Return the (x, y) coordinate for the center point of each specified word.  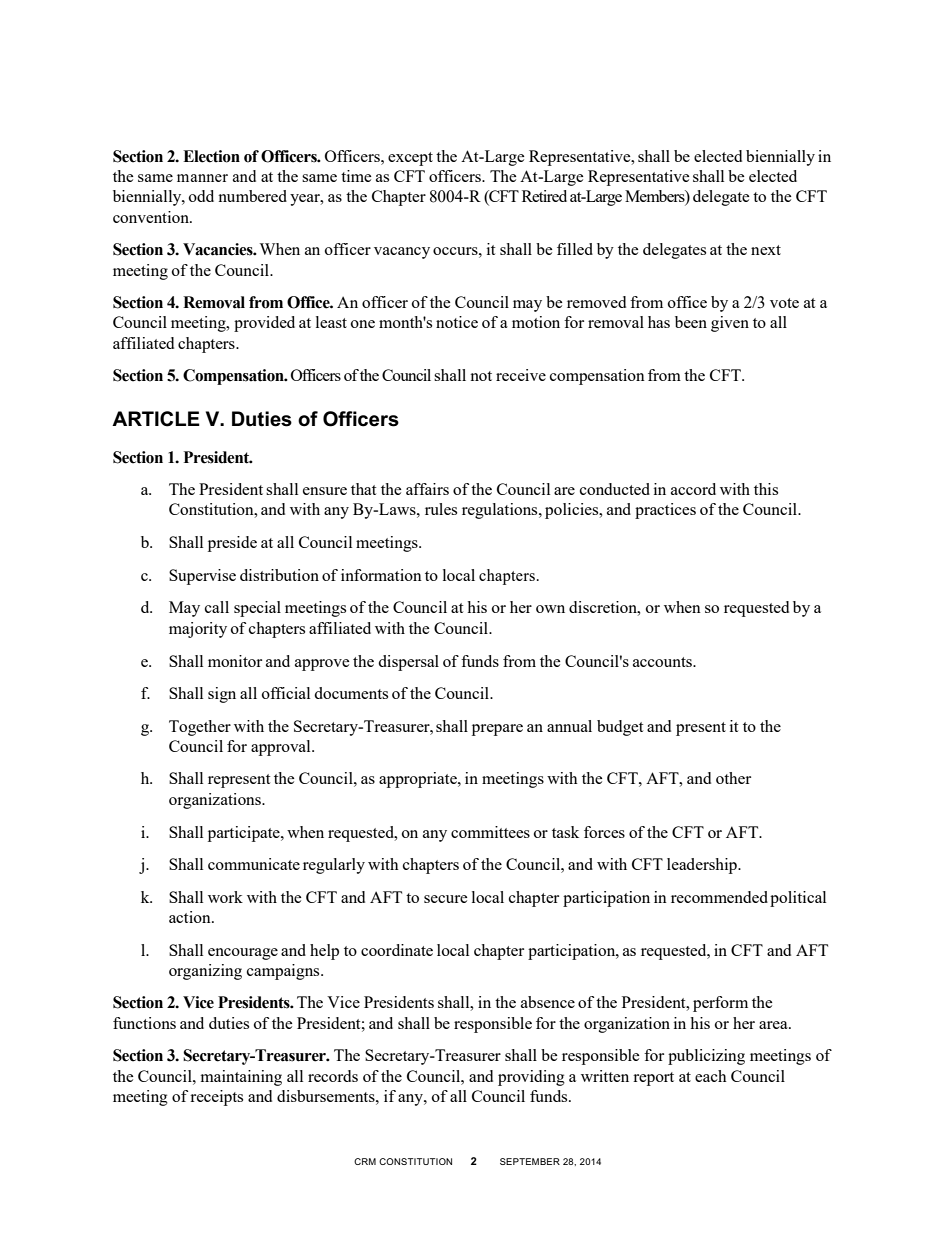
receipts (216, 1098)
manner (202, 178)
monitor (235, 661)
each (711, 1076)
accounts (663, 662)
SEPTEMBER (530, 1161)
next (766, 250)
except (410, 159)
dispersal (408, 663)
